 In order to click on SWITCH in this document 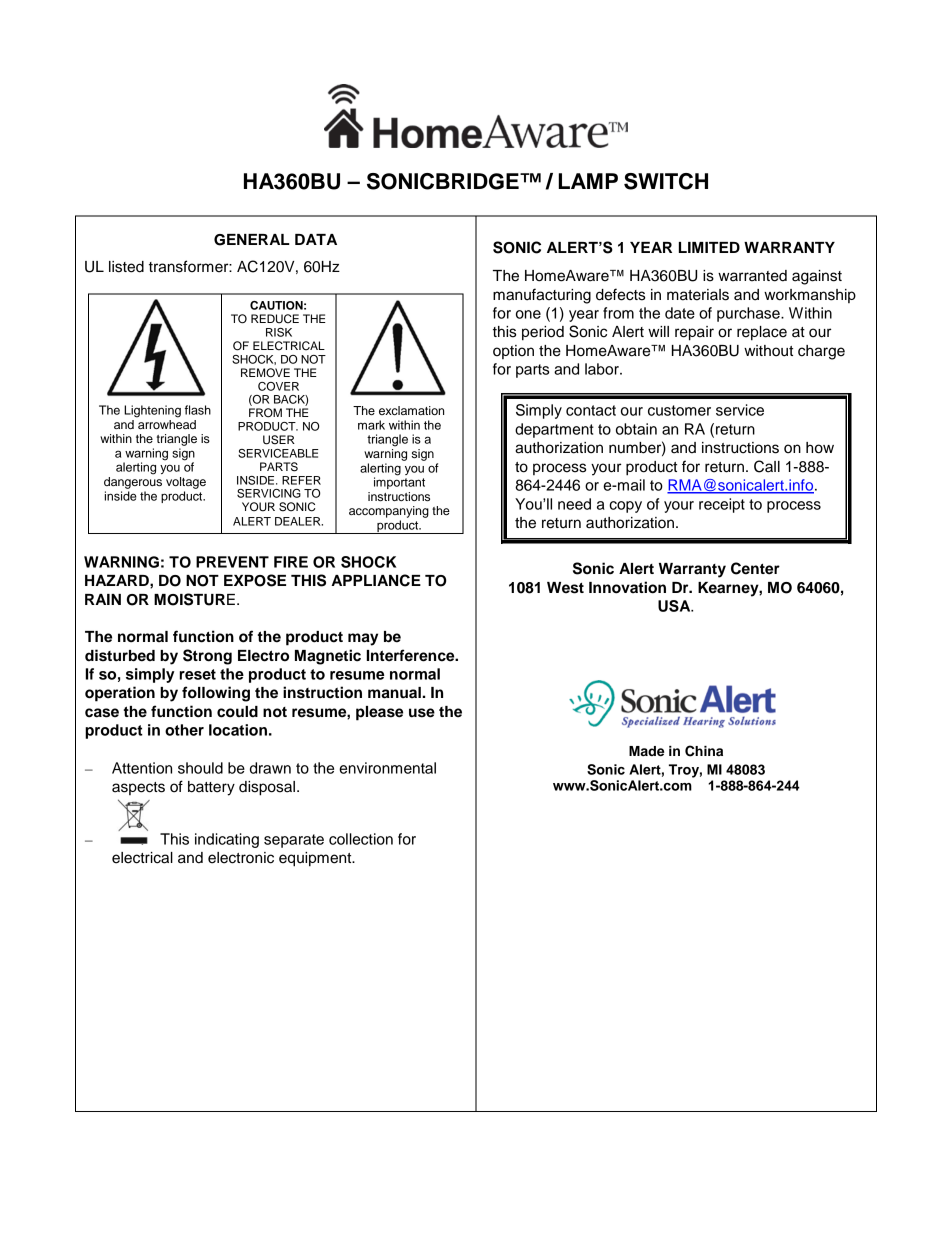, I will do `click(666, 181)`.
